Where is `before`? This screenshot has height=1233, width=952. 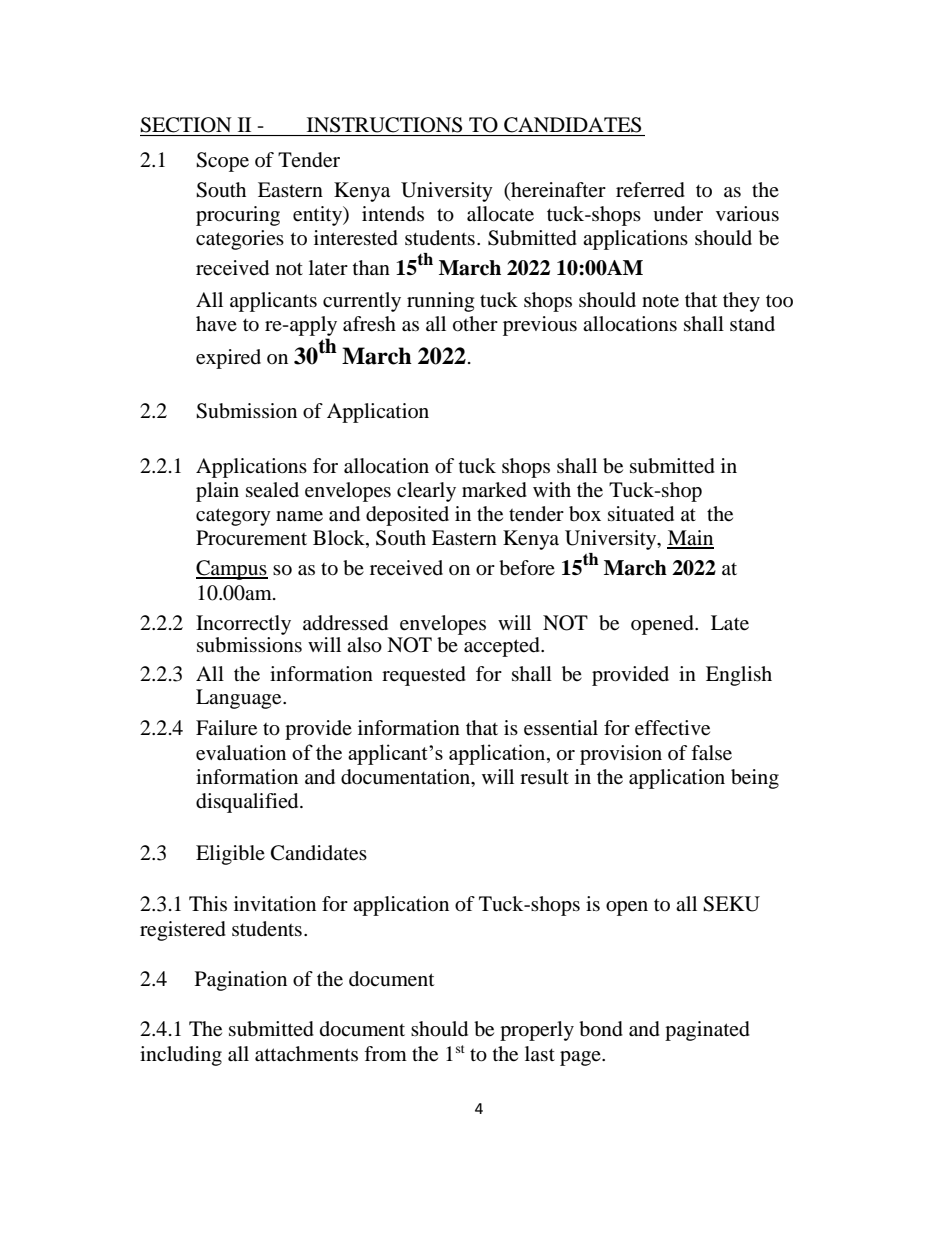 before is located at coordinates (527, 568).
